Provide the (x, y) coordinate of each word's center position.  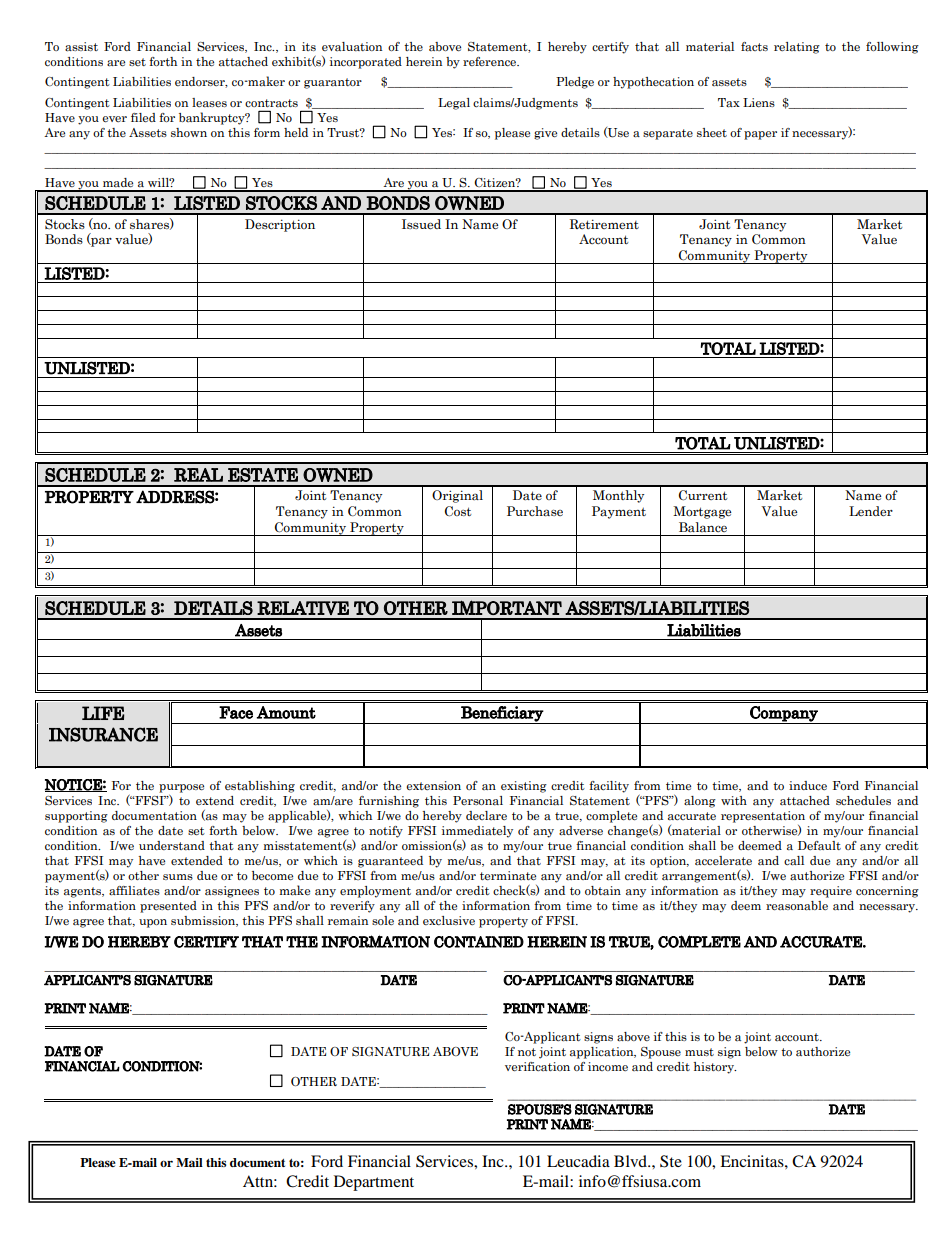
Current (703, 495)
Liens (759, 102)
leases (209, 103)
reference (490, 61)
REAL (198, 475)
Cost (458, 511)
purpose (181, 789)
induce (808, 785)
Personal (478, 801)
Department (374, 1183)
